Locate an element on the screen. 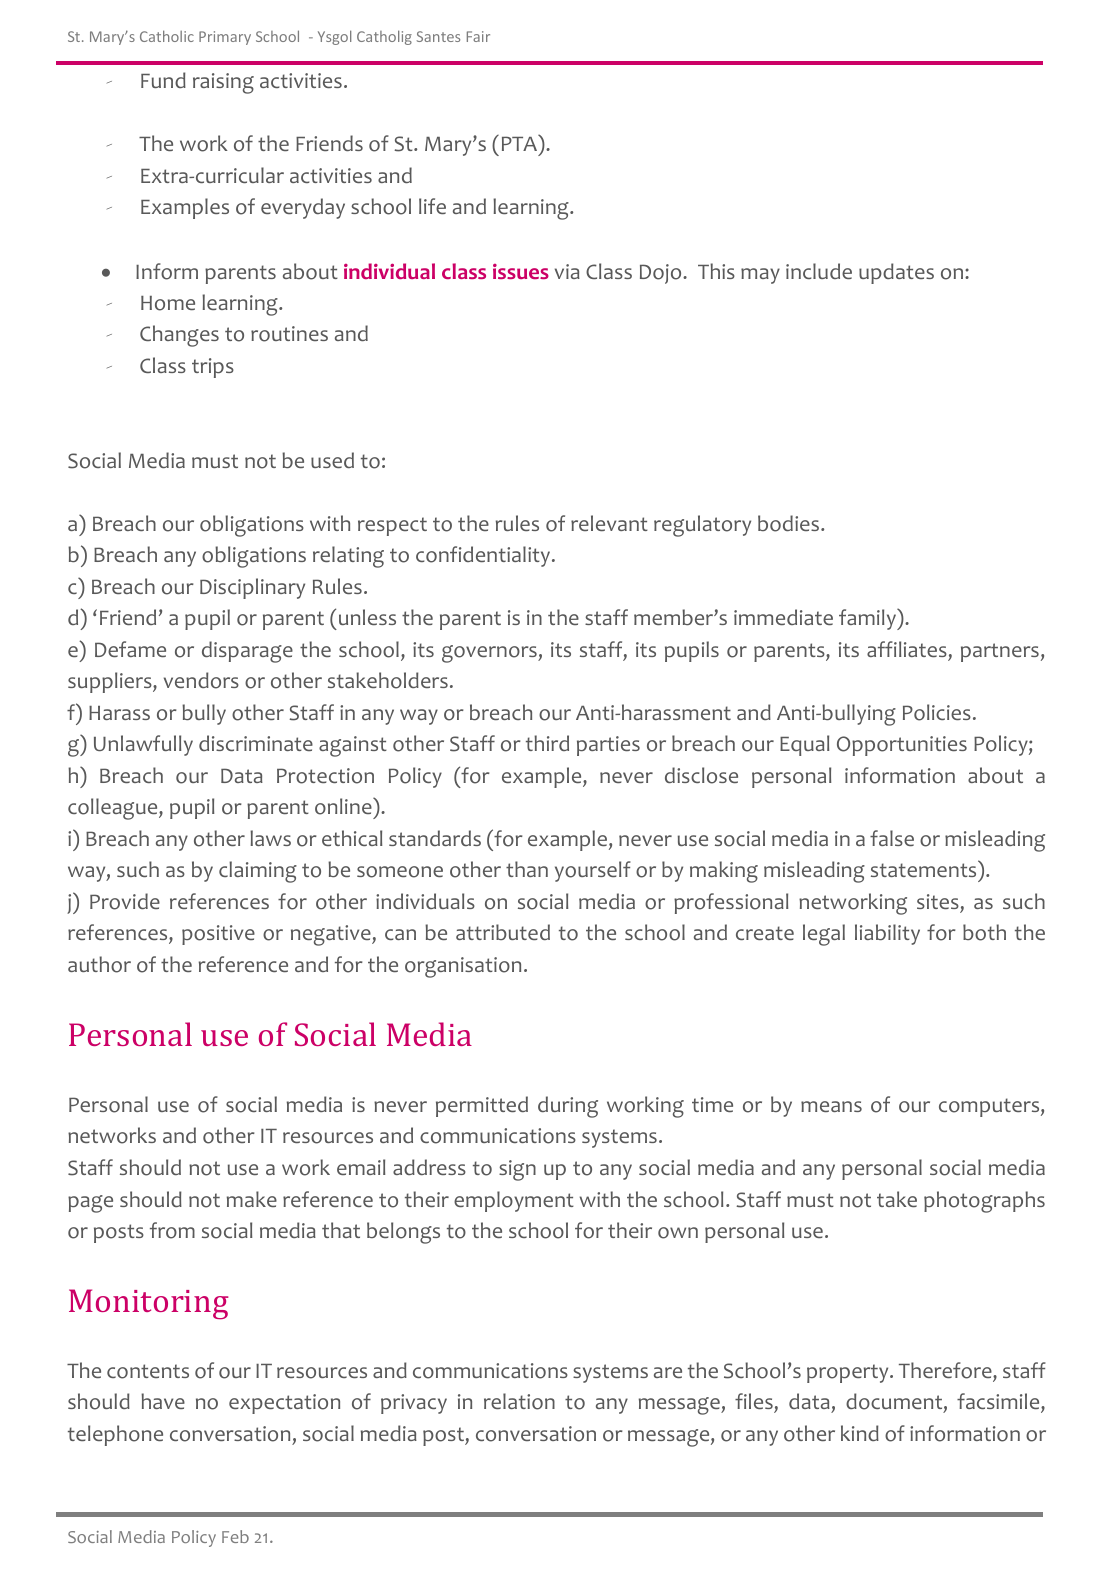  confidentiality is located at coordinates (484, 556).
